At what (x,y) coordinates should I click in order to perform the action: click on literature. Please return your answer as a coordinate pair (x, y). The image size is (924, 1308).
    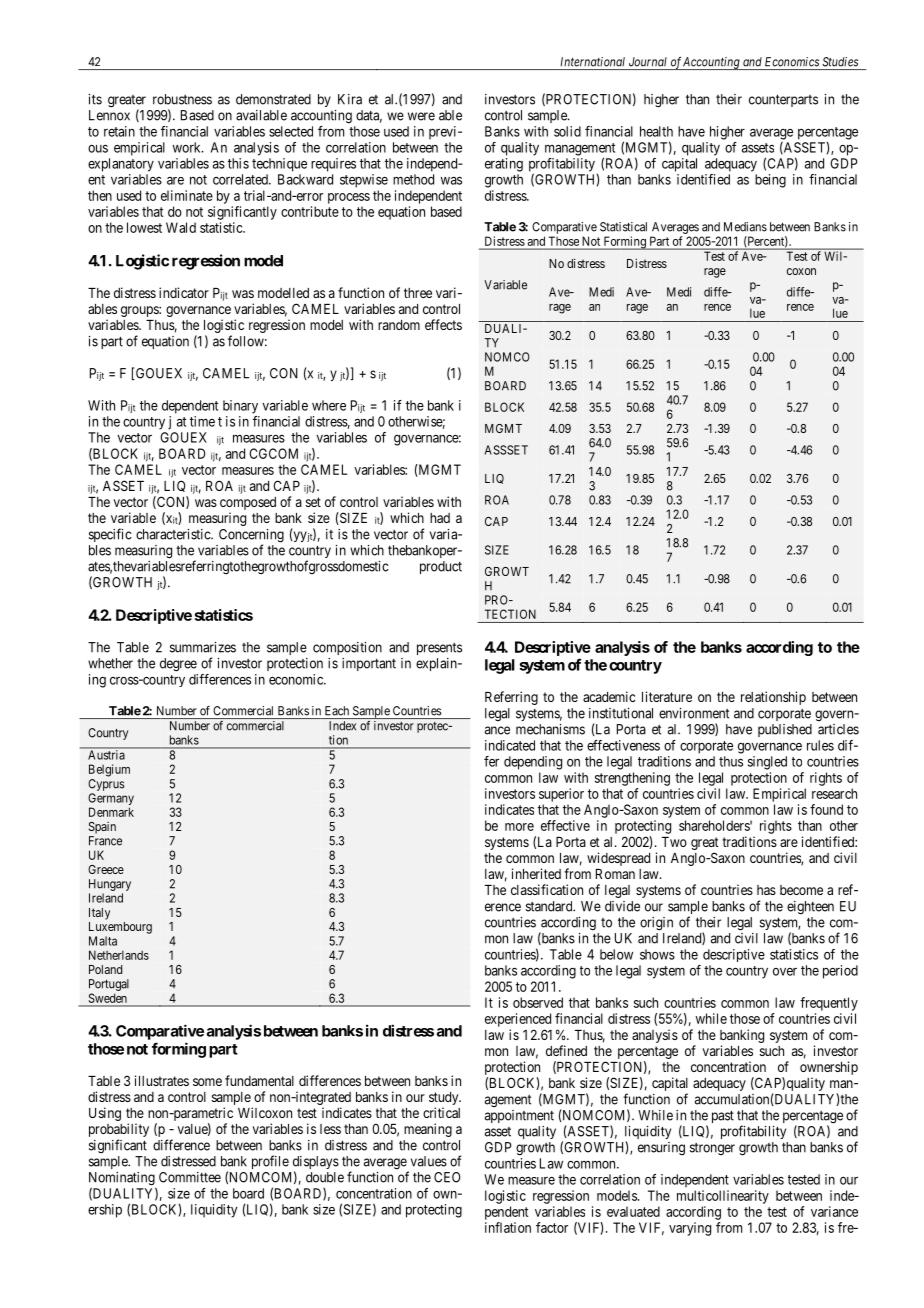
    Looking at the image, I should click on (667, 696).
